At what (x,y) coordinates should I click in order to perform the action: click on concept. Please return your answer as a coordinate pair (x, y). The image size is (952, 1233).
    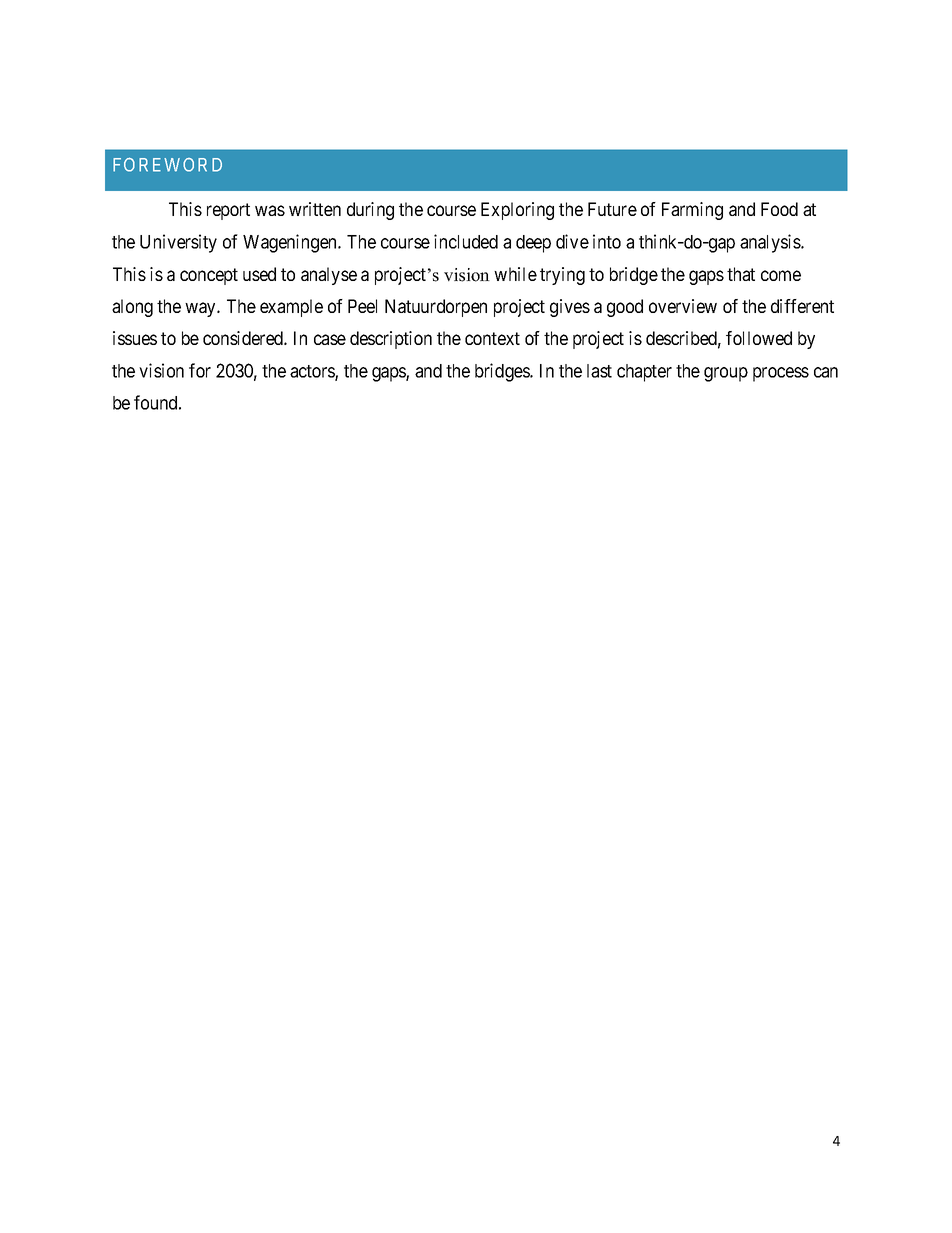
    Looking at the image, I should click on (209, 276).
